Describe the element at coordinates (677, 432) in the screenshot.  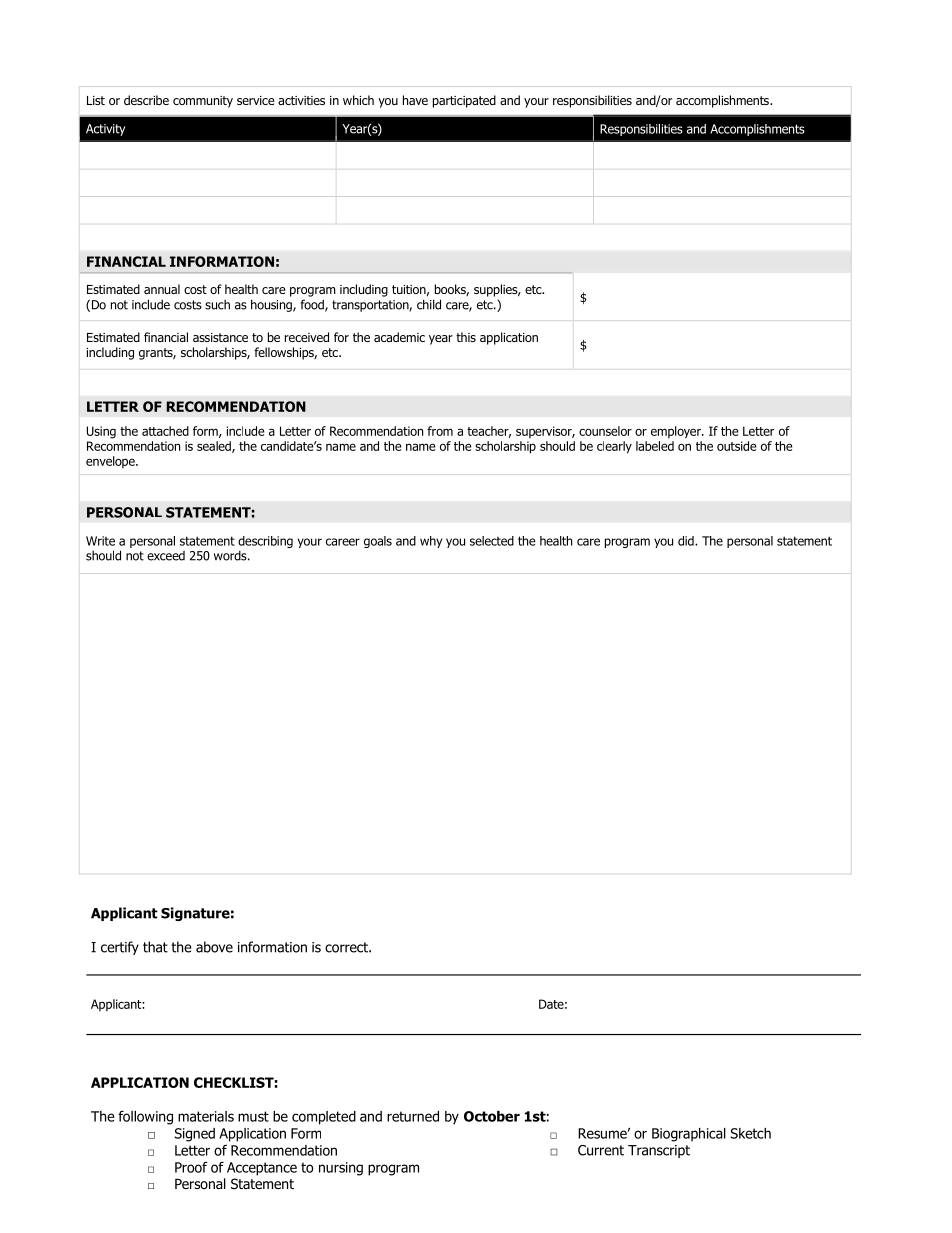
I see `employer` at that location.
